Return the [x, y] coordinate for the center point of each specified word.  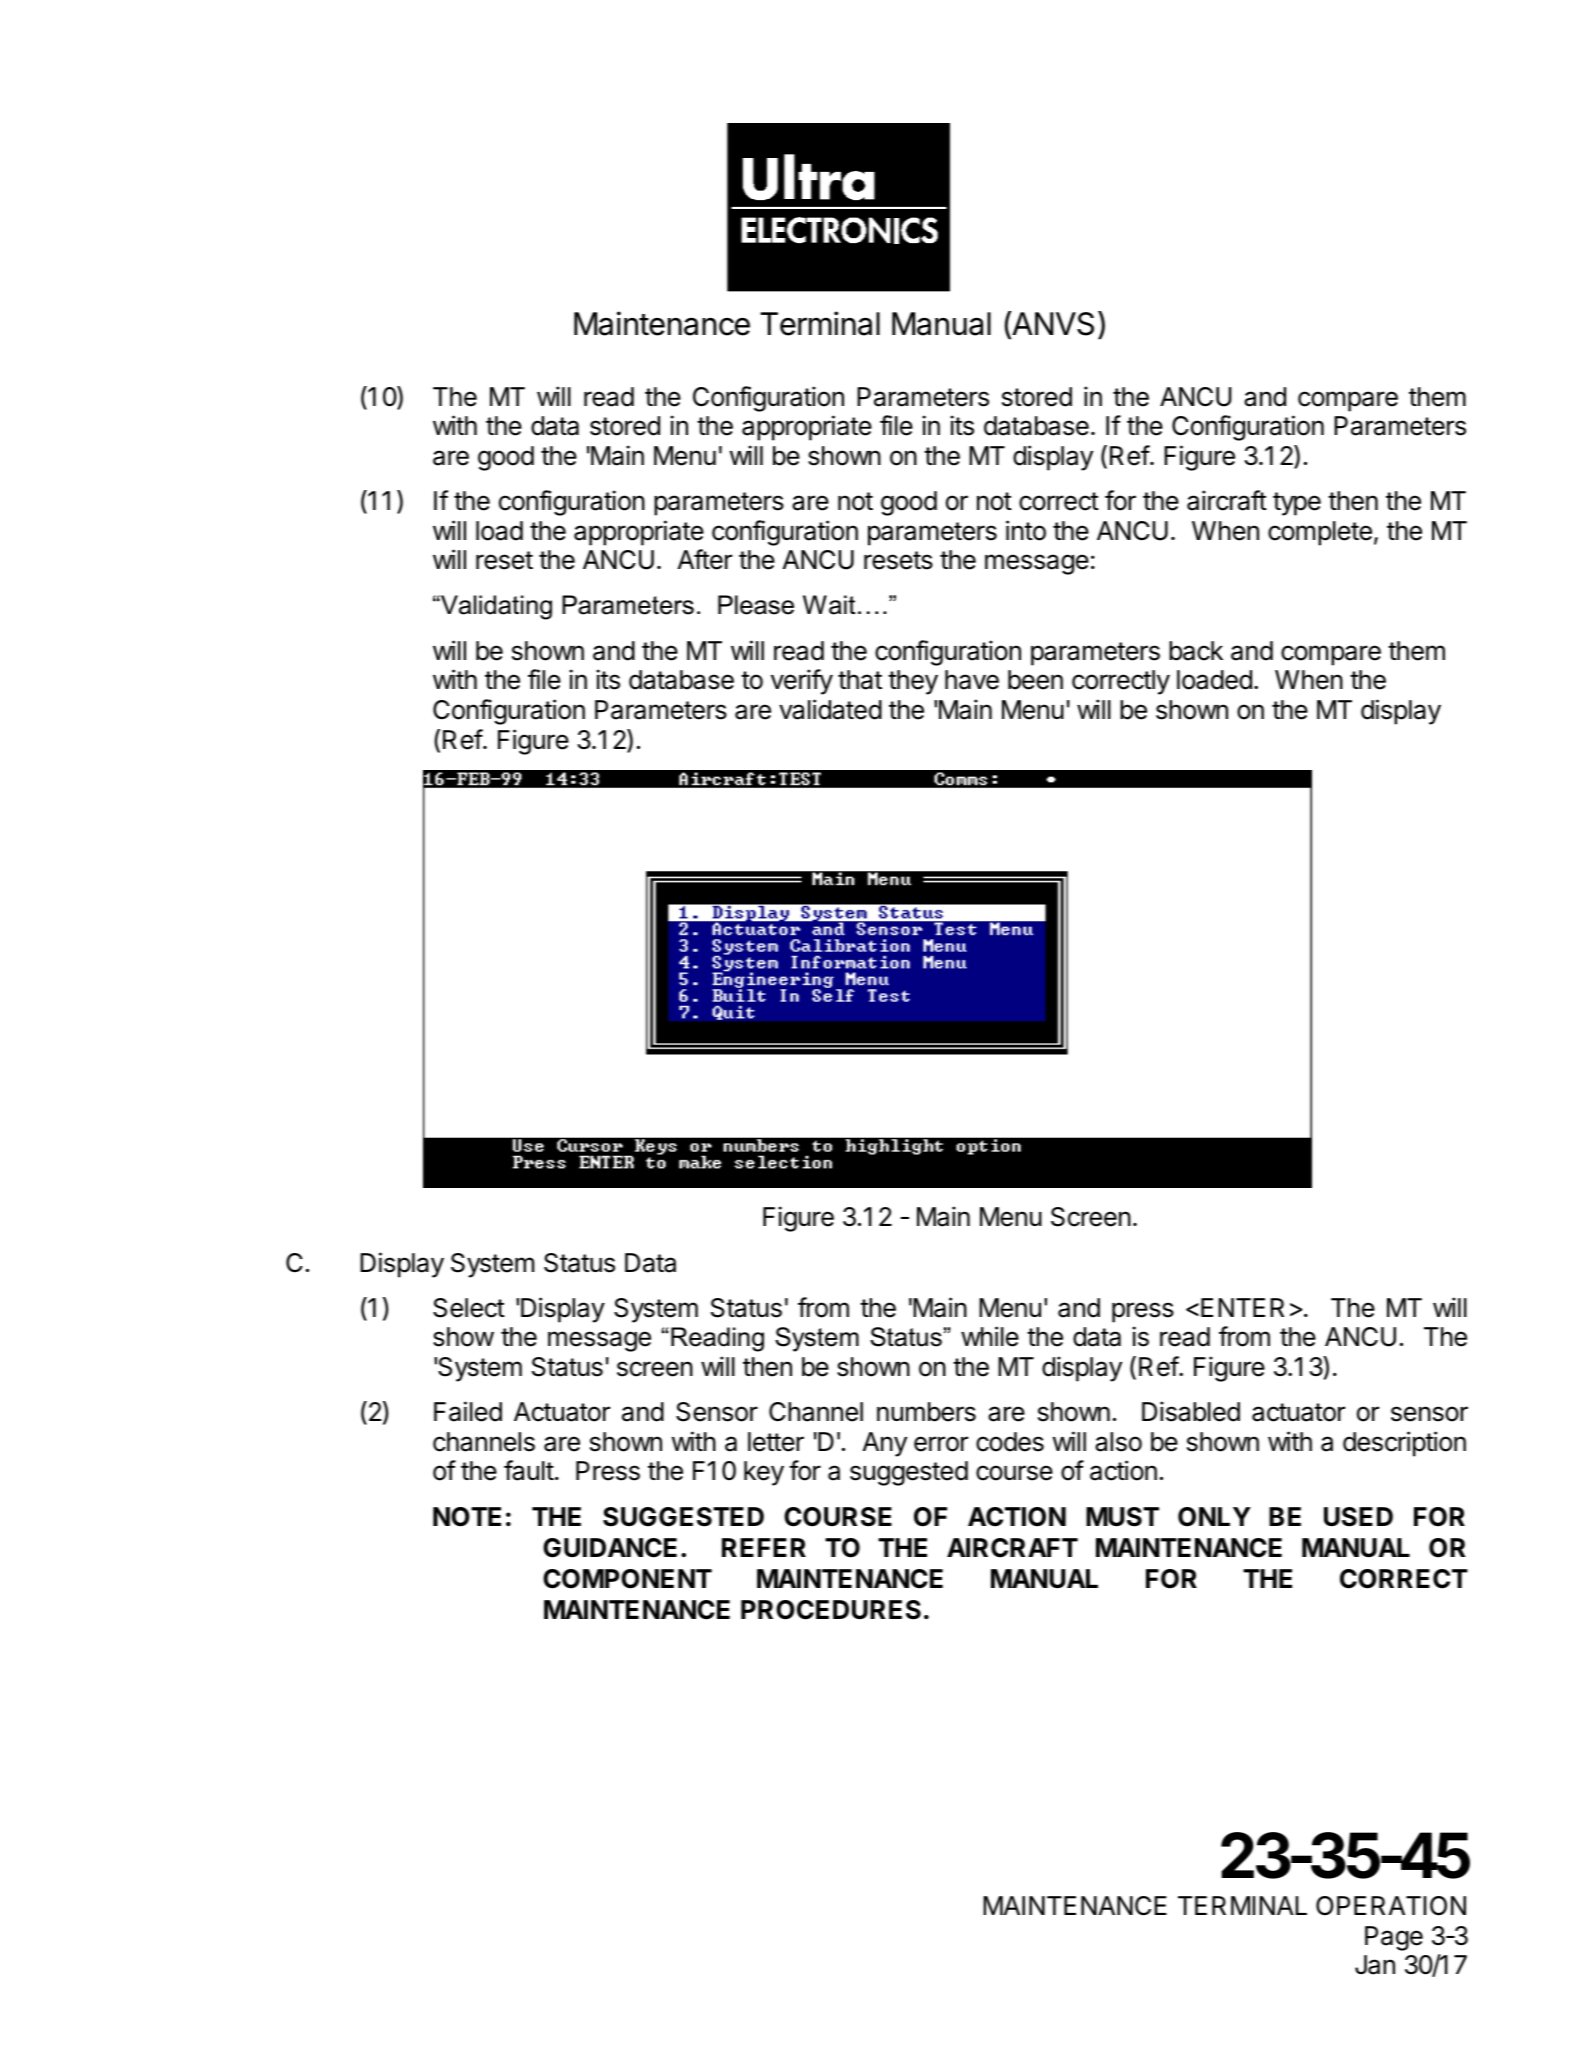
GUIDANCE [610, 1548]
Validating [495, 607]
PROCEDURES [831, 1610]
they [913, 682]
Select [469, 1308]
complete [1320, 533]
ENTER [1242, 1307]
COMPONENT [627, 1579]
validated [830, 709]
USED [1358, 1517]
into [1026, 530]
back [1196, 651]
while [990, 1336]
